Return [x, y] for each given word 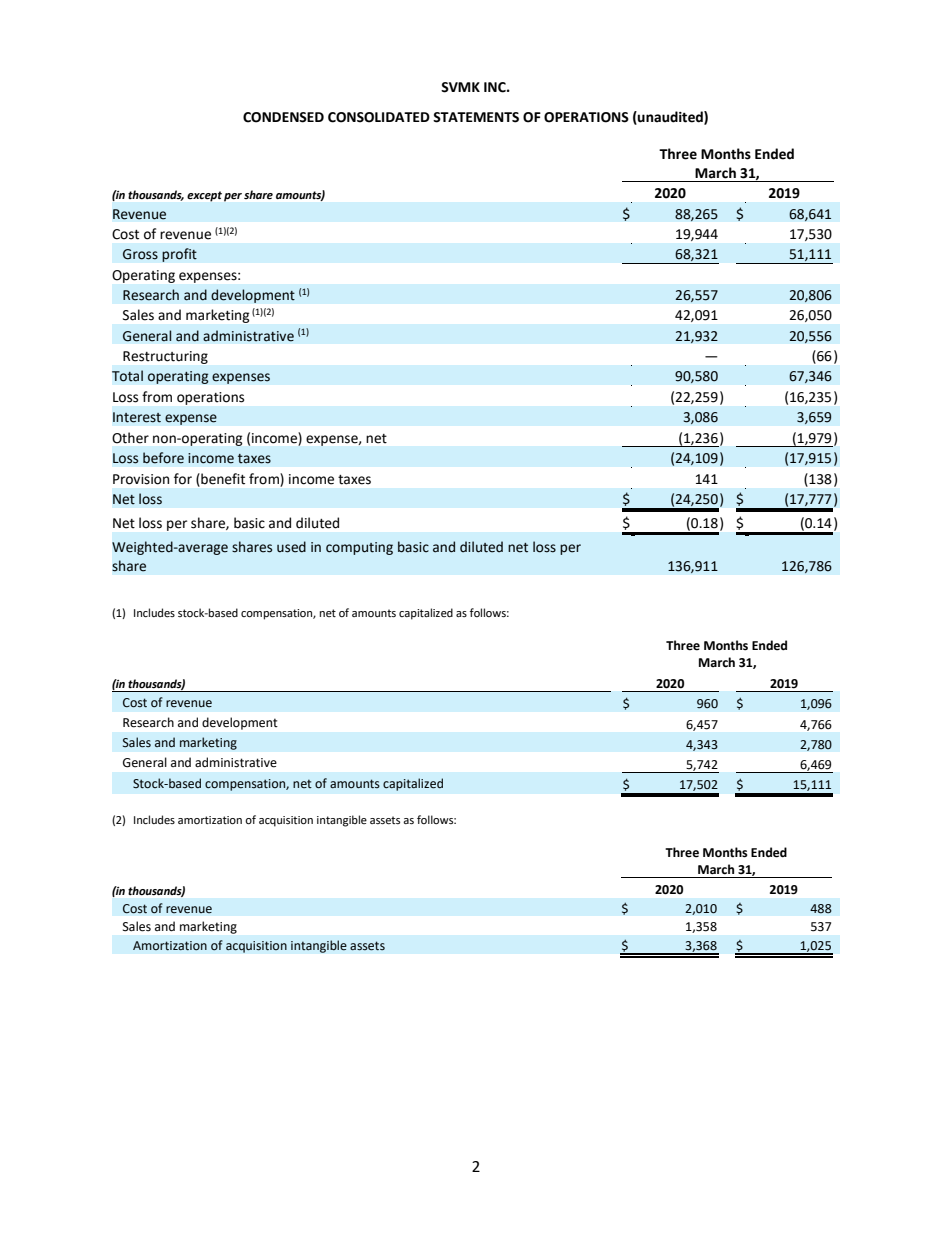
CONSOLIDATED [379, 117]
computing [359, 548]
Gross [140, 254]
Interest [137, 417]
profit [179, 255]
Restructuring [165, 357]
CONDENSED [283, 117]
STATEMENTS [476, 117]
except [204, 196]
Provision [141, 479]
